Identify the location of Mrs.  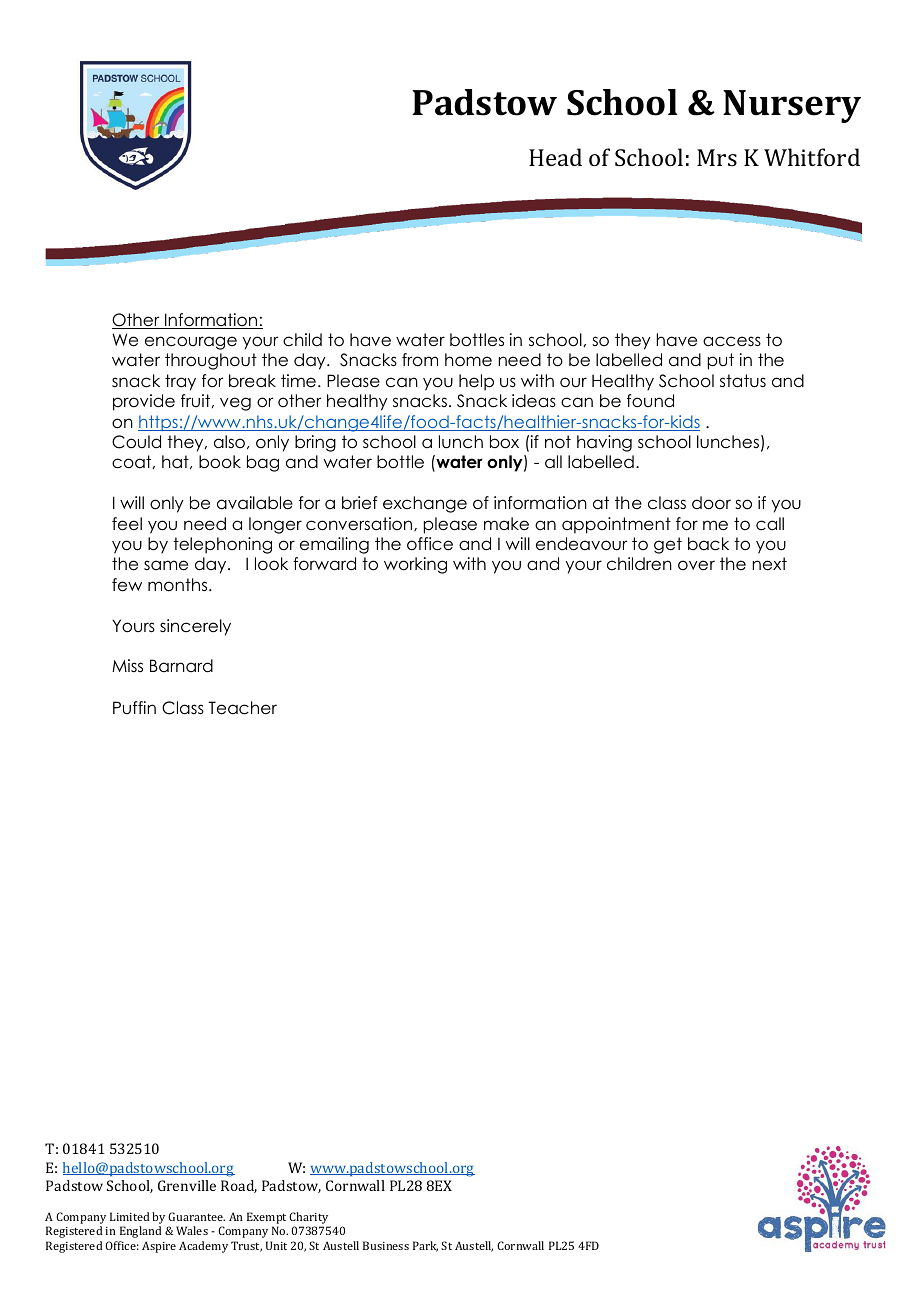
(717, 157).
